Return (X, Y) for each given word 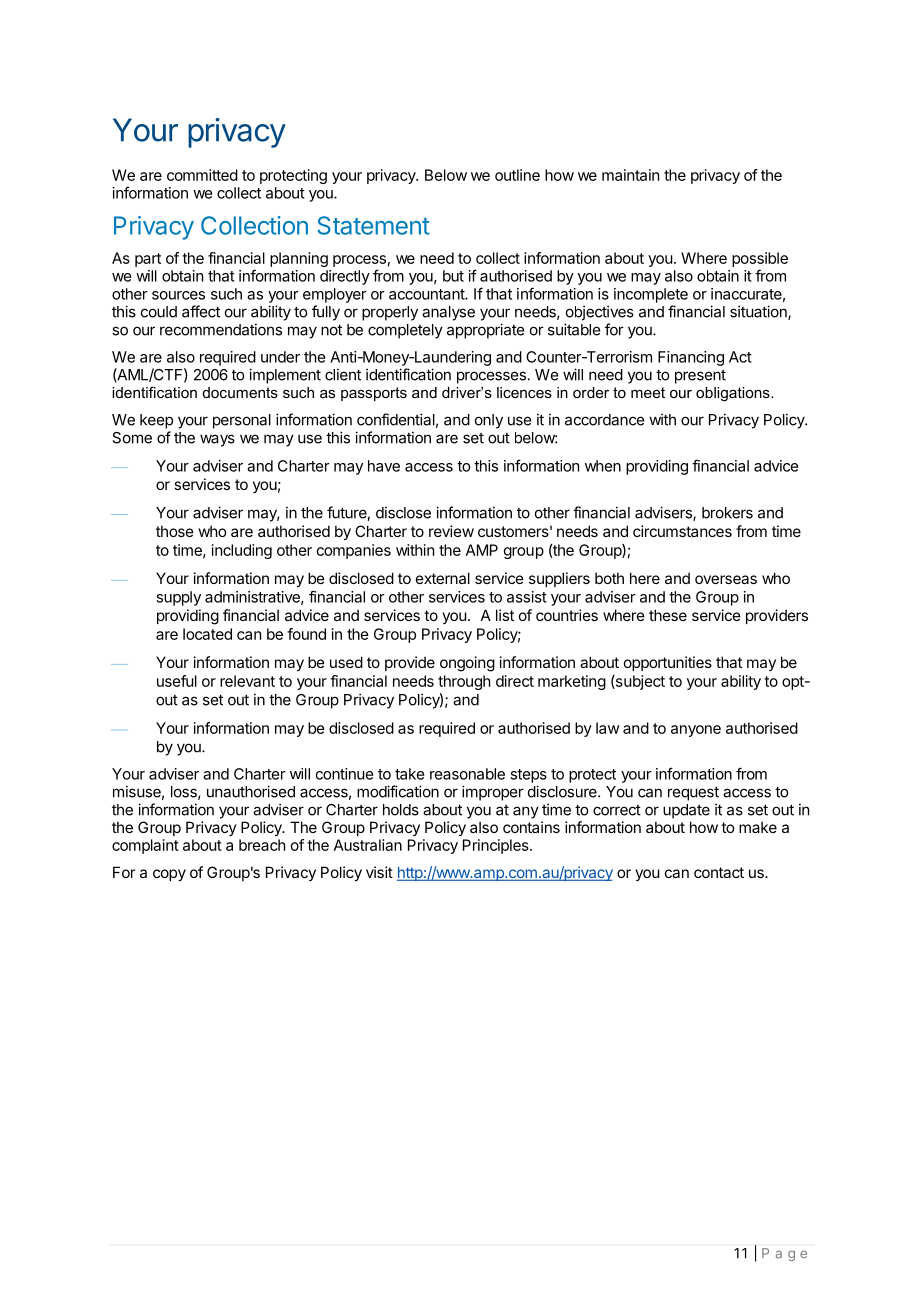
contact (719, 872)
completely (405, 331)
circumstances (682, 531)
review (451, 531)
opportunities (668, 663)
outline (517, 175)
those (175, 531)
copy (169, 875)
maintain (630, 175)
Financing (691, 358)
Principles (497, 846)
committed (202, 175)
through (464, 682)
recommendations (221, 329)
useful (177, 681)
